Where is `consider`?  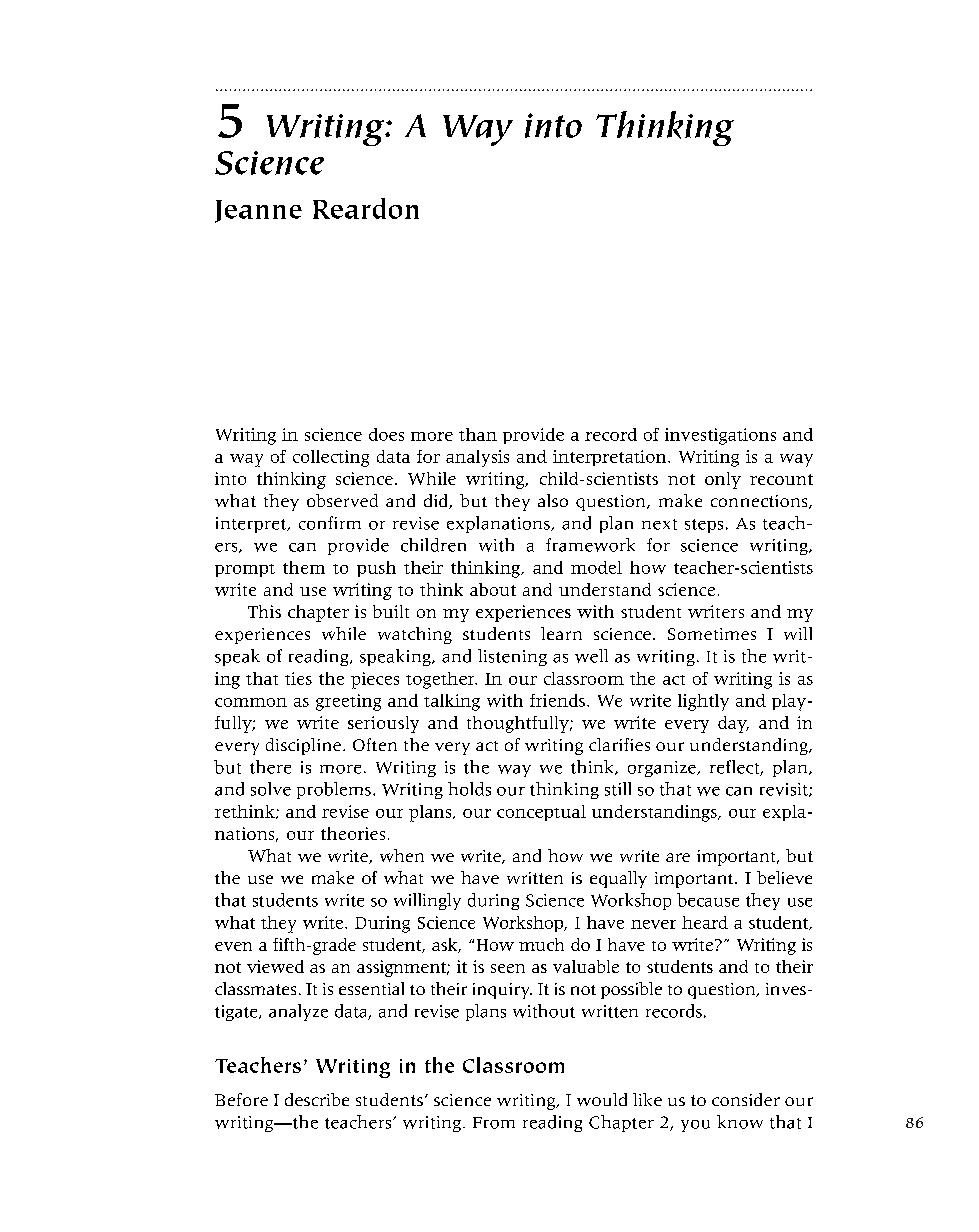
consider is located at coordinates (746, 1099).
